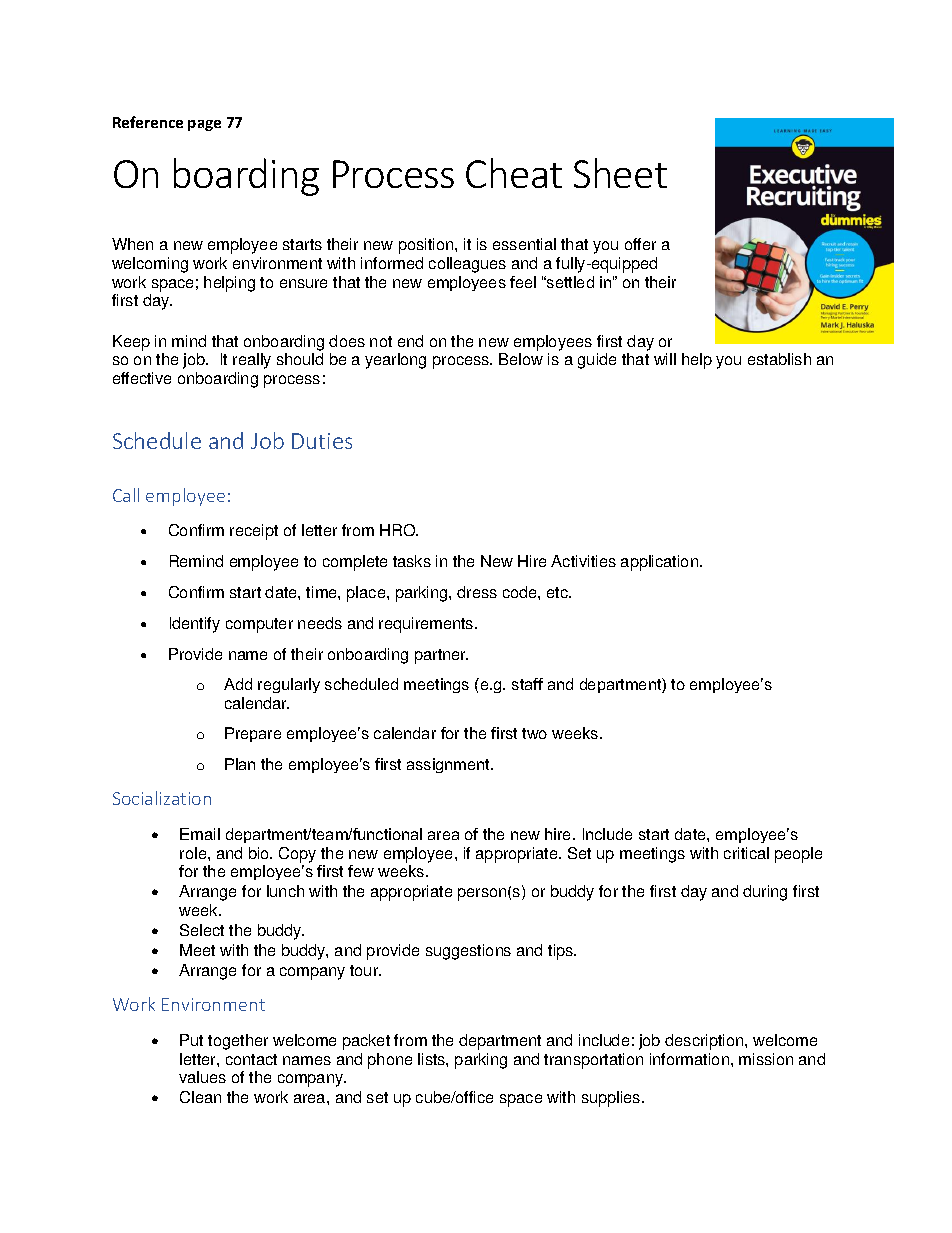  Describe the element at coordinates (514, 173) in the screenshot. I see `Cheat` at that location.
